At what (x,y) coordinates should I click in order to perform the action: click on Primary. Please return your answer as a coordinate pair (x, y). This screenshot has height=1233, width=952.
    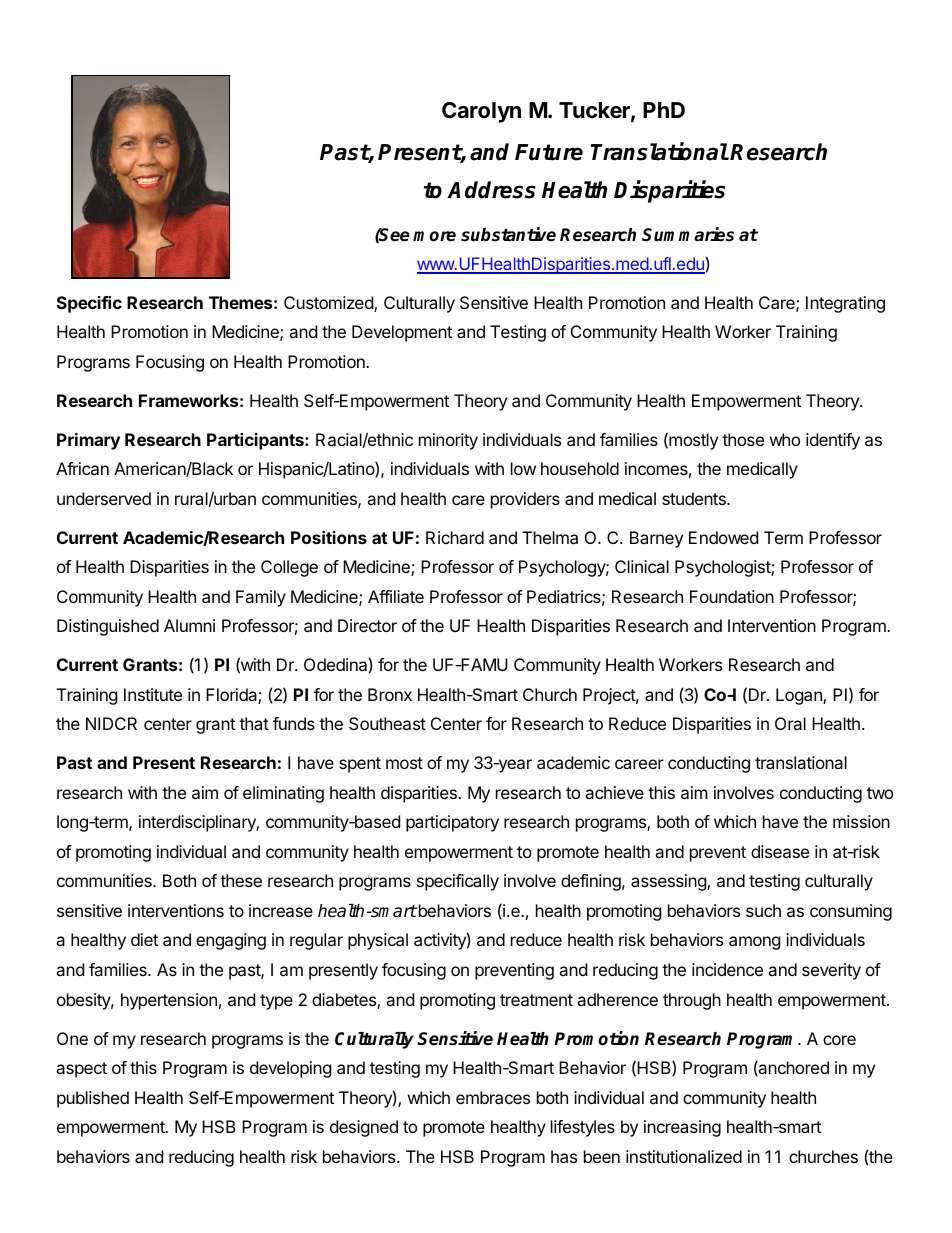
    Looking at the image, I should click on (88, 441).
